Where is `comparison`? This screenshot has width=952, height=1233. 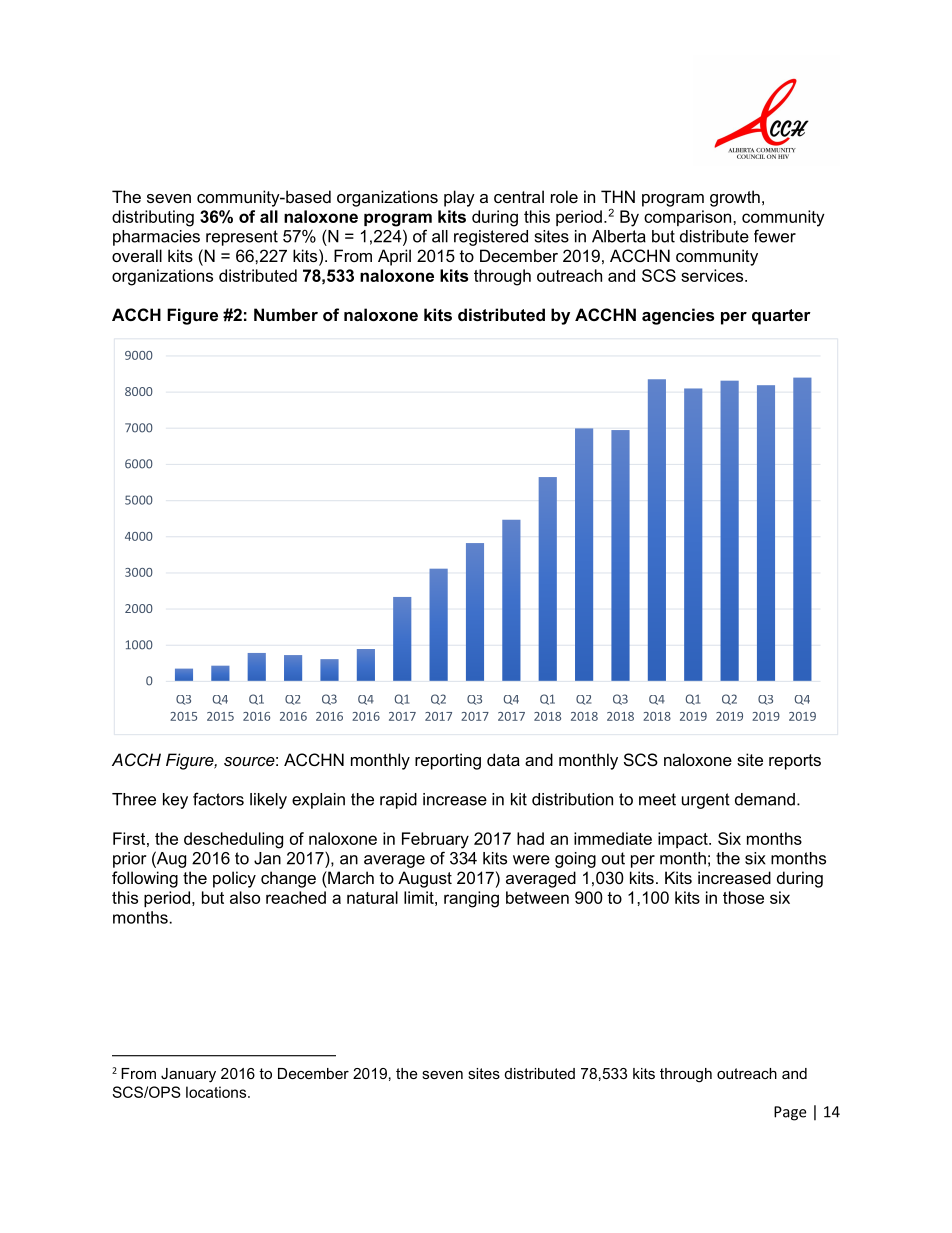
comparison is located at coordinates (689, 218).
